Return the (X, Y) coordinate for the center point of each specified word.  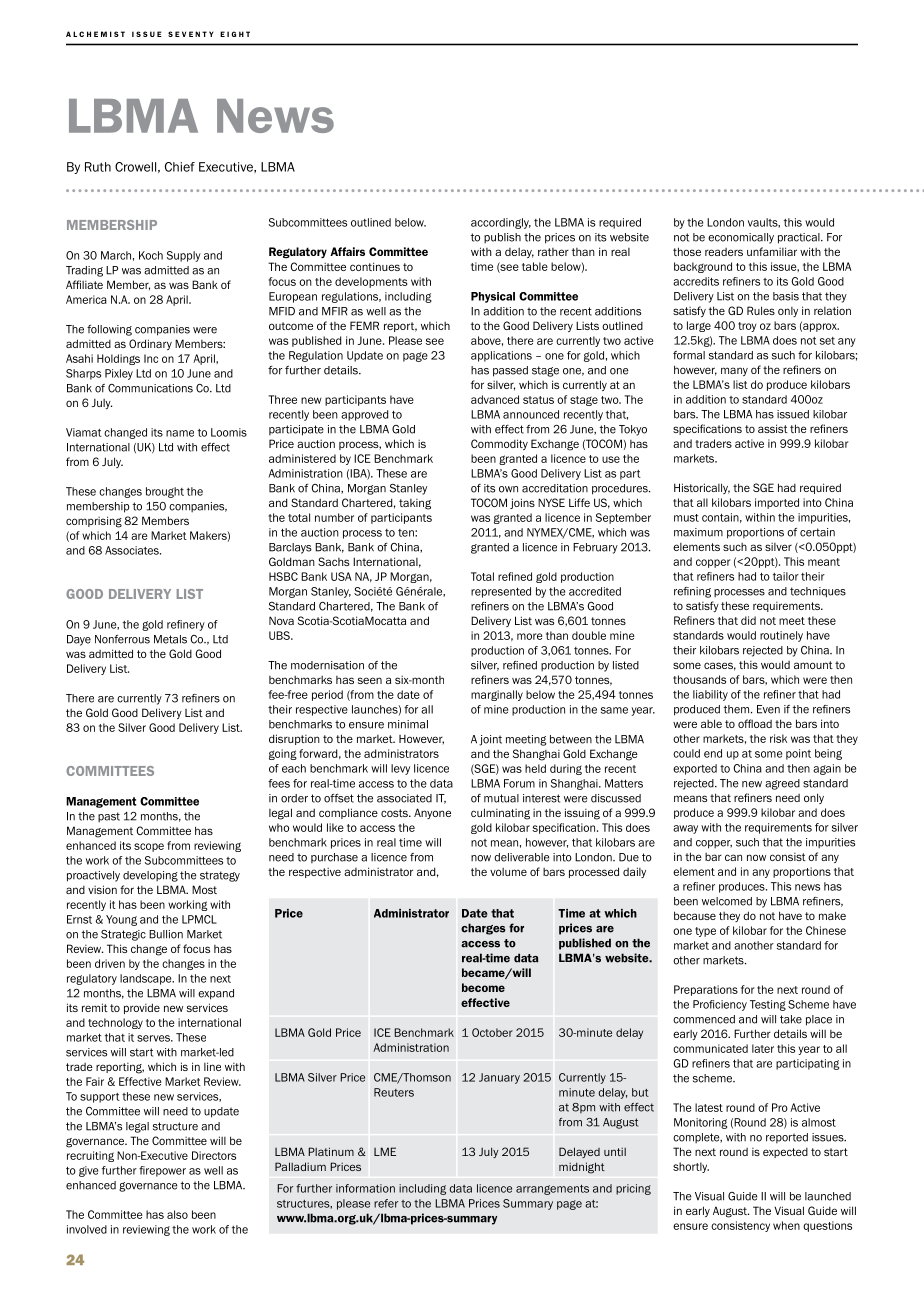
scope (149, 847)
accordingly (501, 223)
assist (773, 428)
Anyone (432, 813)
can (733, 857)
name (180, 433)
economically (741, 238)
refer (386, 1203)
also (177, 1214)
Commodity (499, 444)
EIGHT (235, 34)
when (786, 1225)
